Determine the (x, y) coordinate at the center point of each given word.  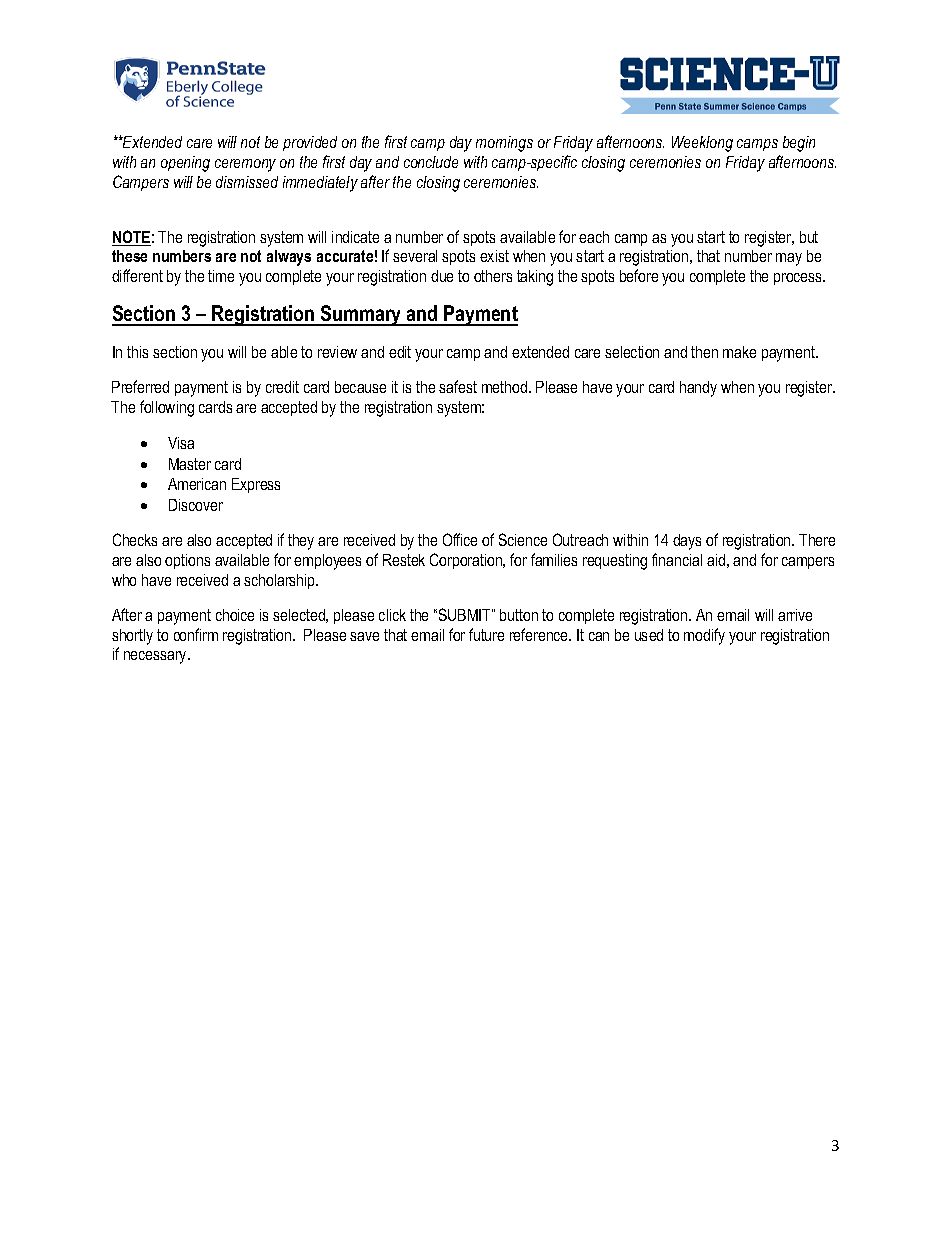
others (493, 276)
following (167, 408)
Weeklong (702, 144)
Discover (196, 505)
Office (460, 539)
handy (698, 389)
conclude (431, 162)
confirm (196, 634)
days (687, 542)
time (221, 276)
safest (458, 386)
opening (185, 164)
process (799, 279)
